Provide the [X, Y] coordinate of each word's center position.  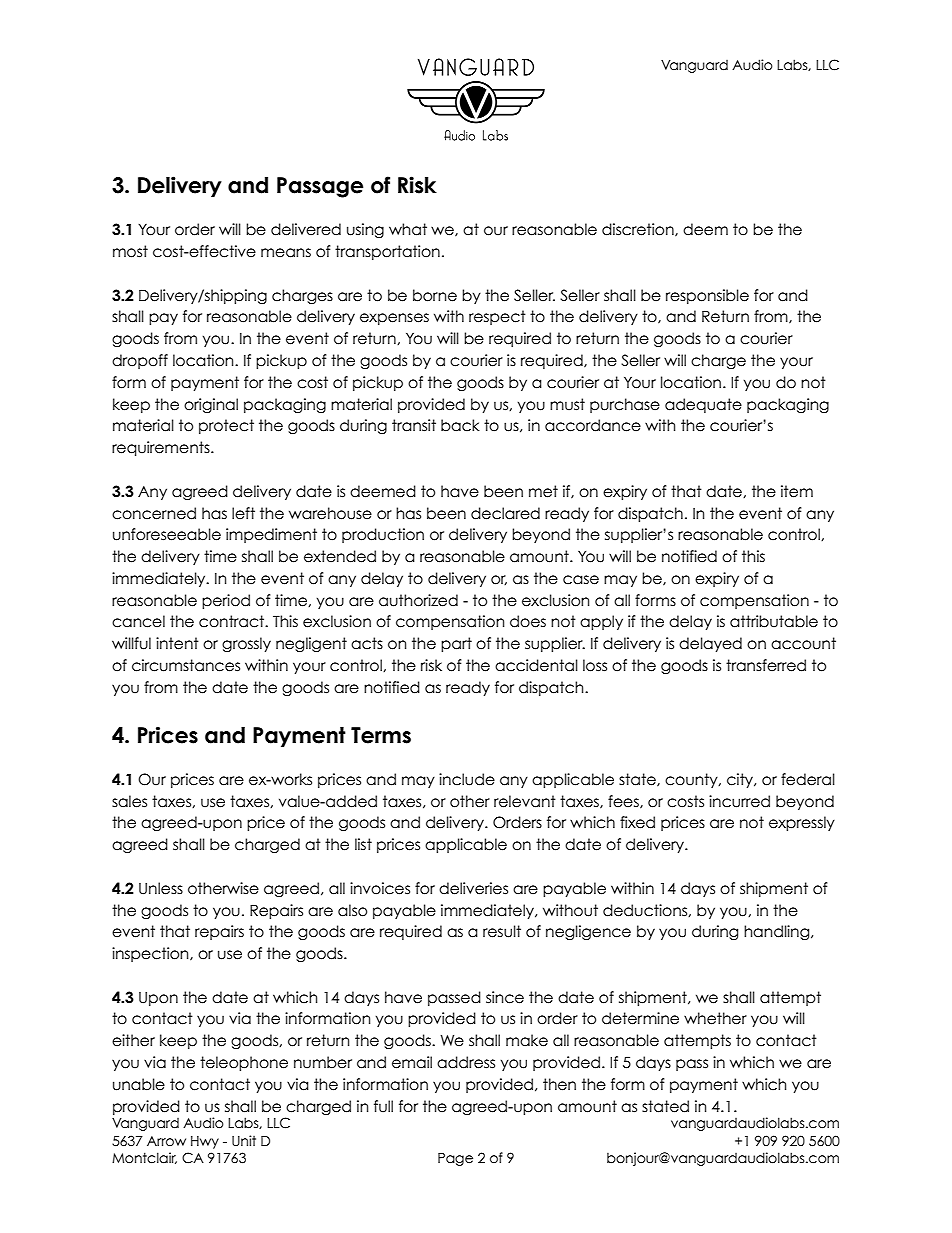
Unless [161, 888]
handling [778, 932]
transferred [766, 665]
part [456, 644]
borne [435, 295]
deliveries [473, 888]
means [286, 253]
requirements [162, 448]
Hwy [205, 1142]
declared [505, 513]
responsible [707, 296]
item [797, 491]
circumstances [186, 665]
